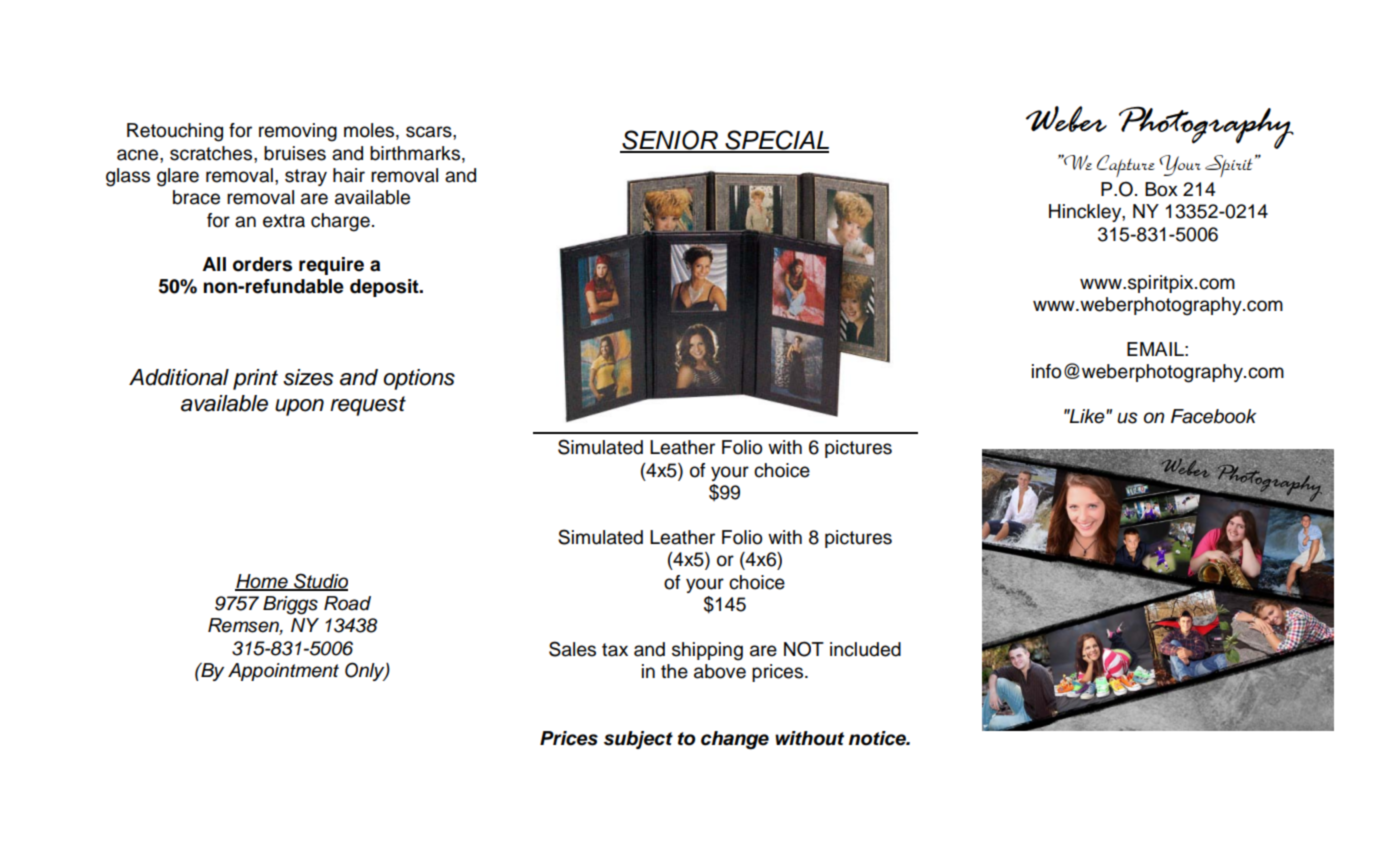 Image resolution: width=1400 pixels, height=850 pixels. What do you see at coordinates (295, 153) in the screenshot?
I see `bruises` at bounding box center [295, 153].
